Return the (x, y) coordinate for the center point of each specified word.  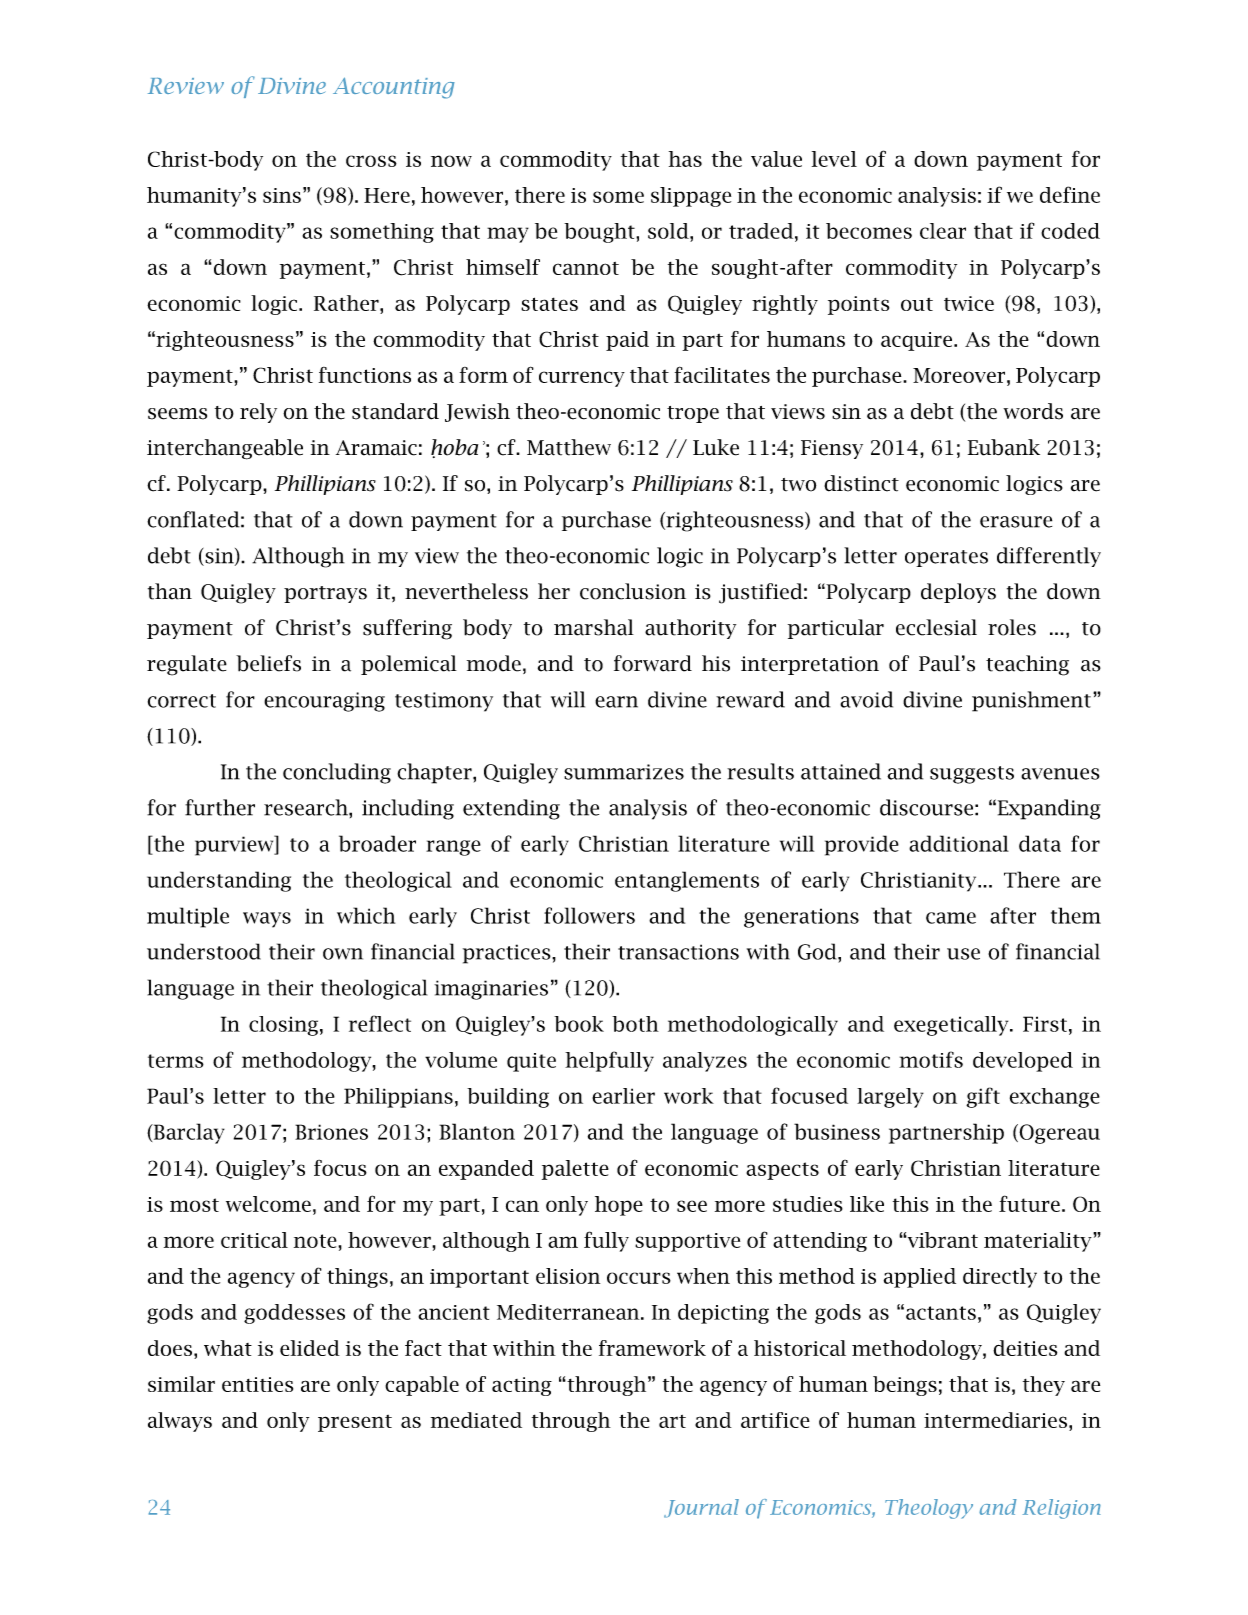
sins (282, 195)
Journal (701, 1508)
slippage (691, 197)
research (307, 807)
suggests (972, 775)
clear (943, 231)
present (355, 1423)
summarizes (624, 772)
